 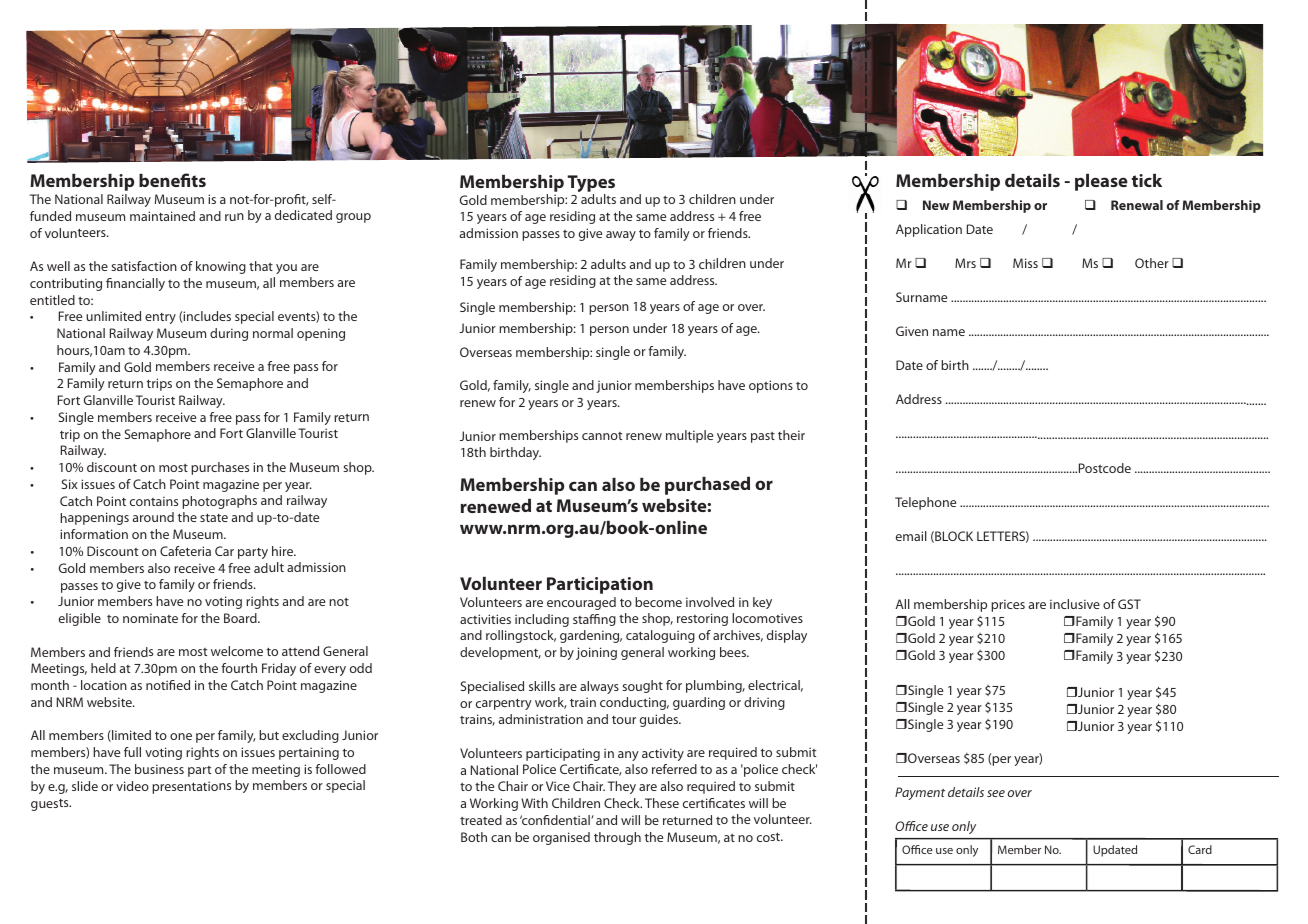 What do you see at coordinates (925, 503) in the document?
I see `Telephone` at bounding box center [925, 503].
